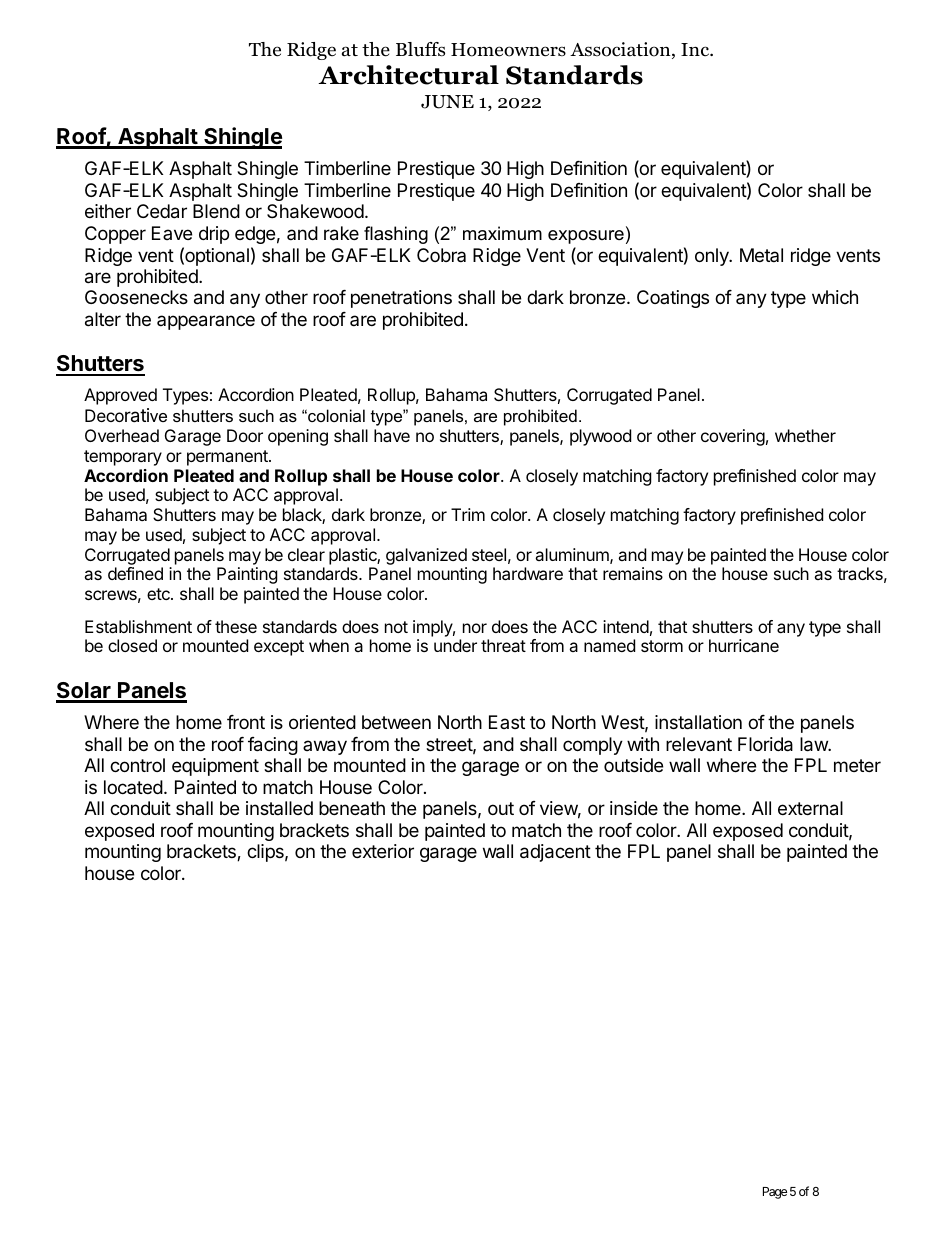  What do you see at coordinates (761, 255) in the screenshot?
I see `Metal` at bounding box center [761, 255].
